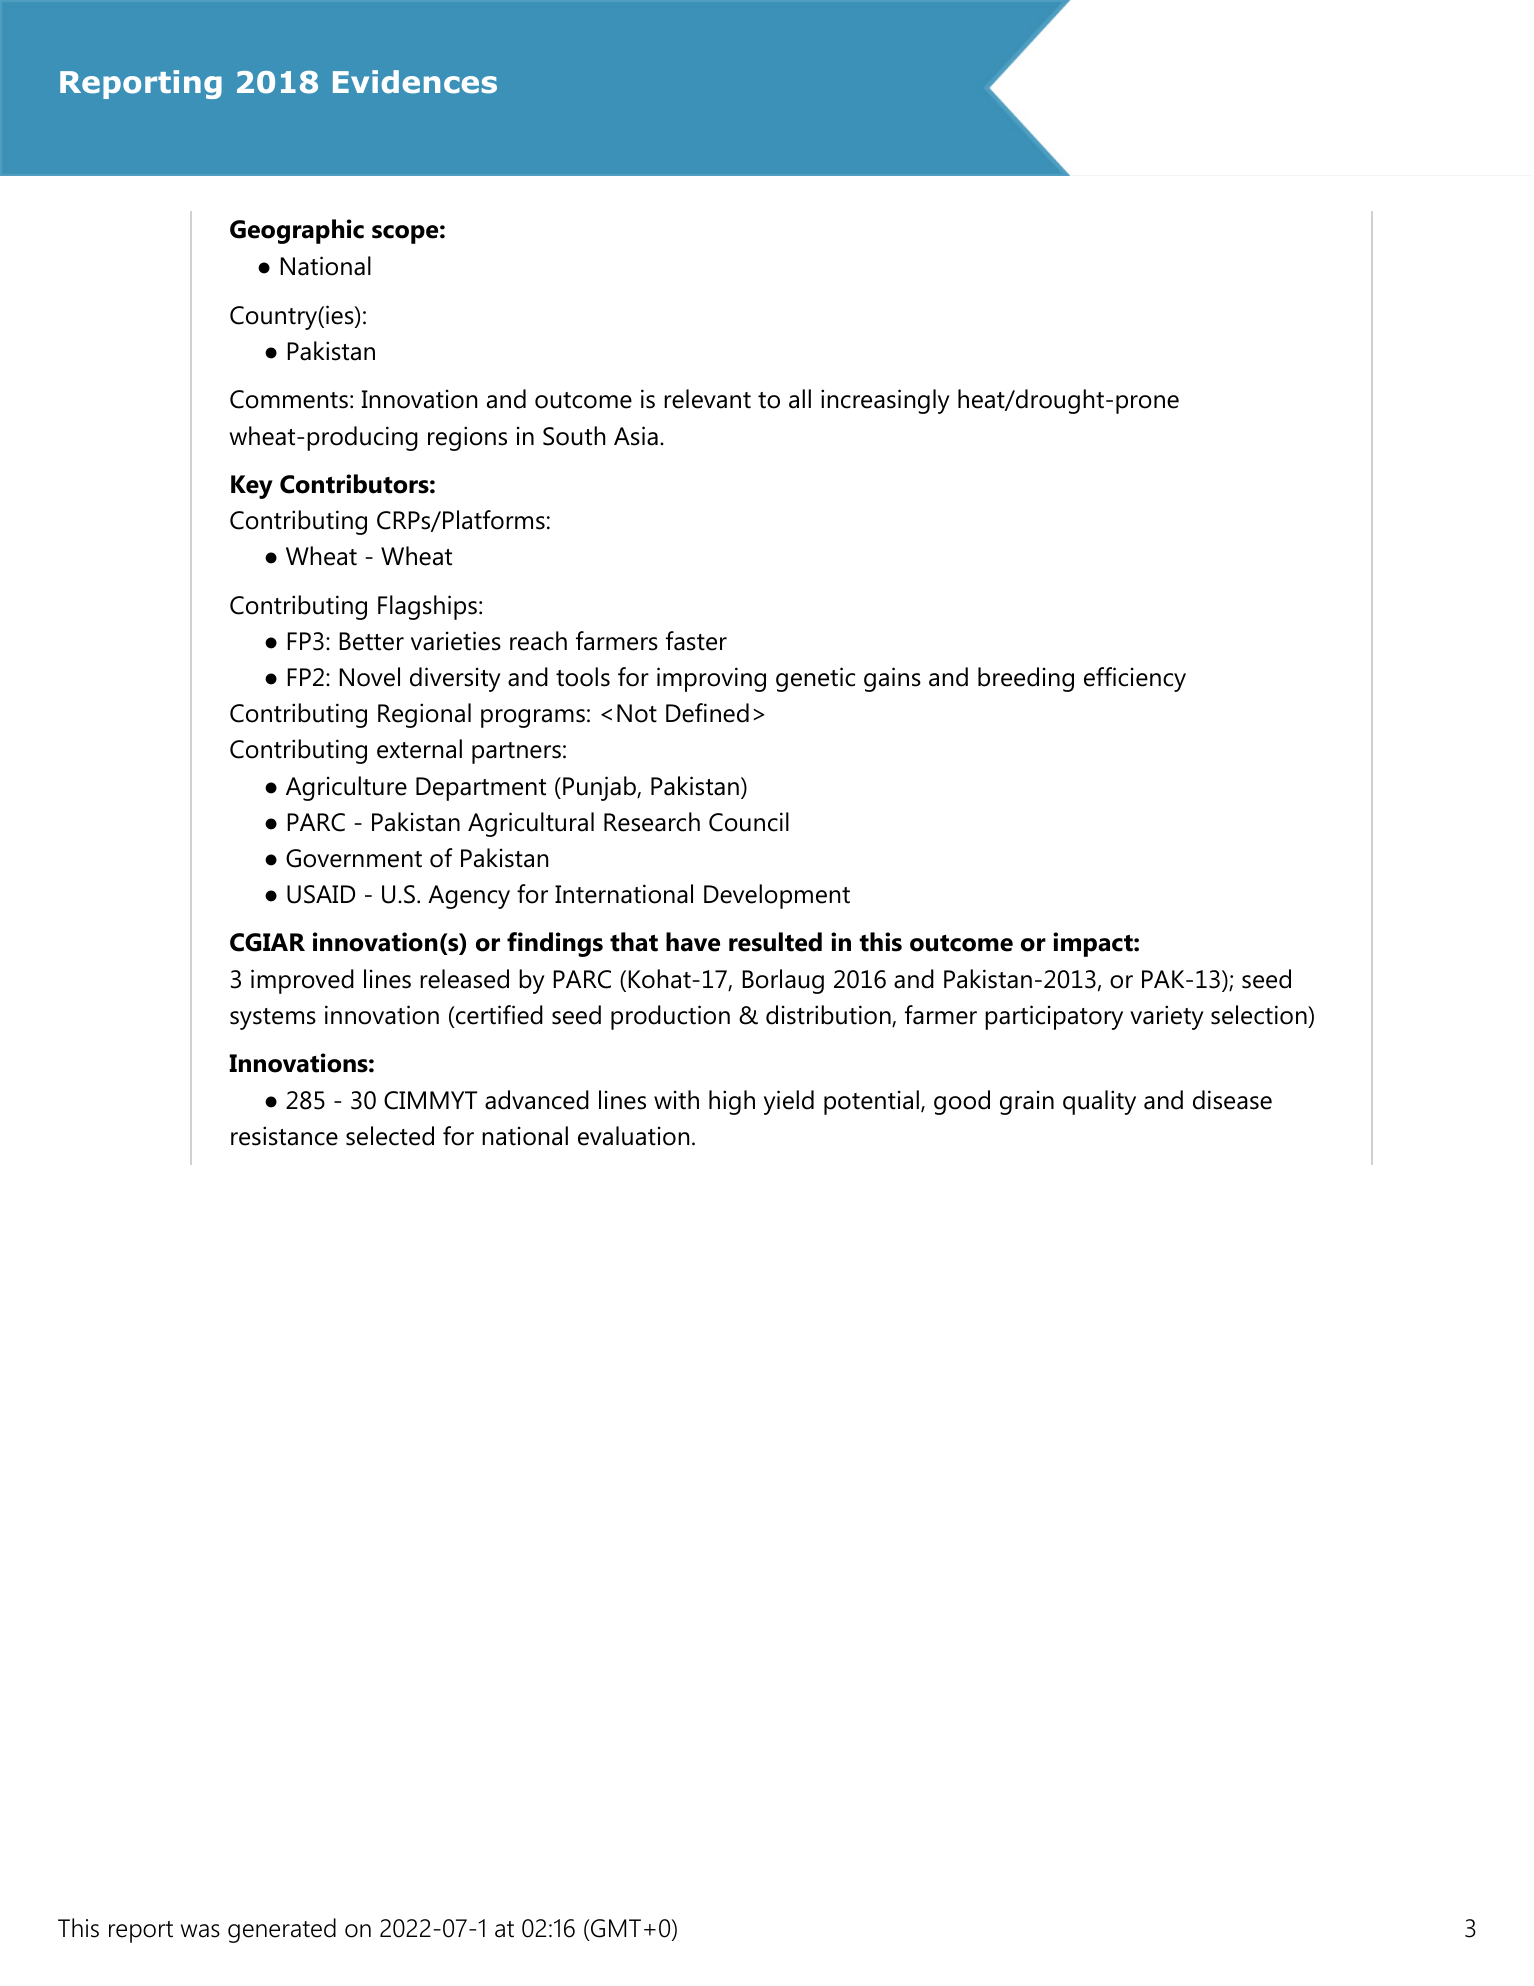 This image has height=1986, width=1534. I want to click on generated, so click(282, 1930).
